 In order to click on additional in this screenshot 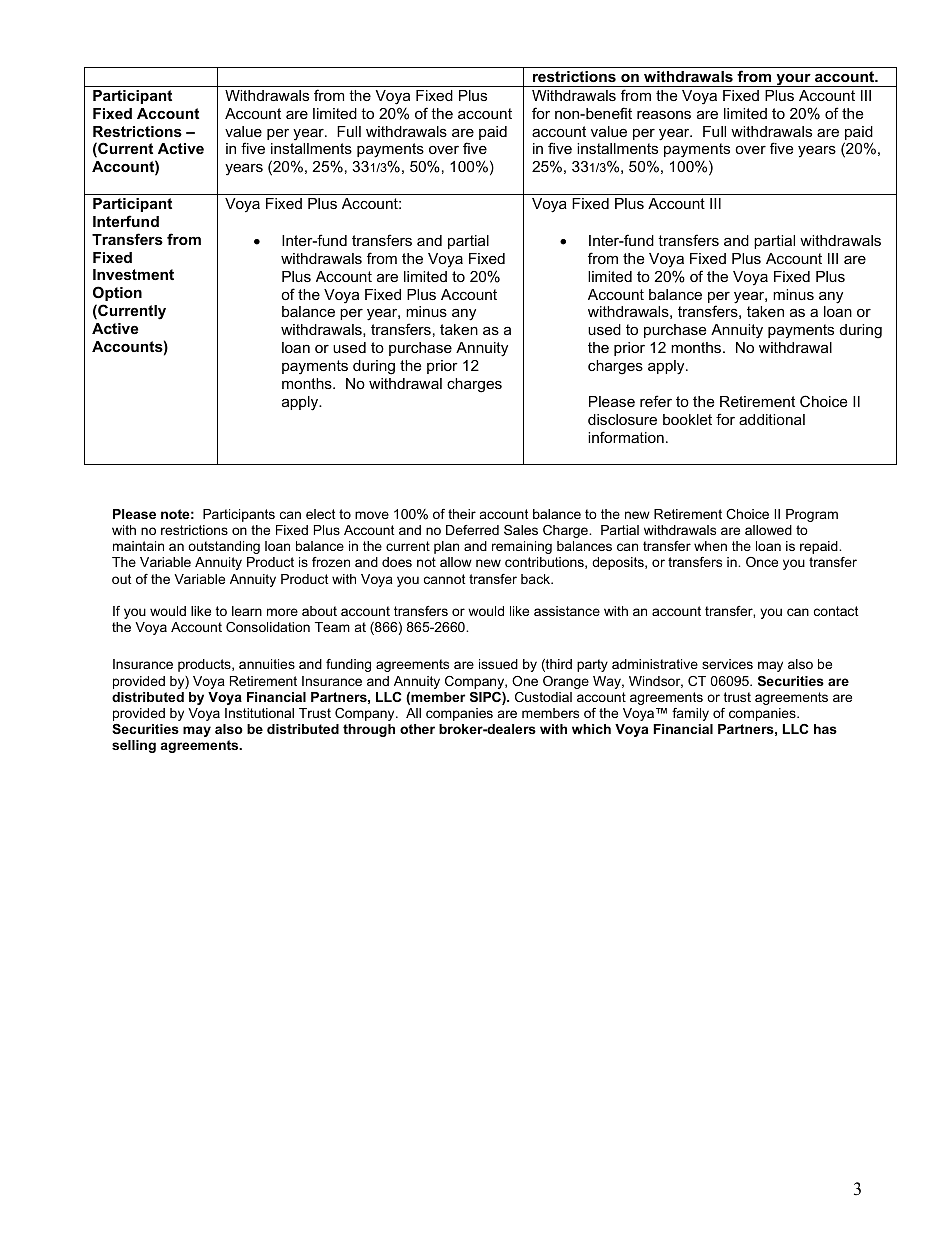, I will do `click(772, 419)`.
